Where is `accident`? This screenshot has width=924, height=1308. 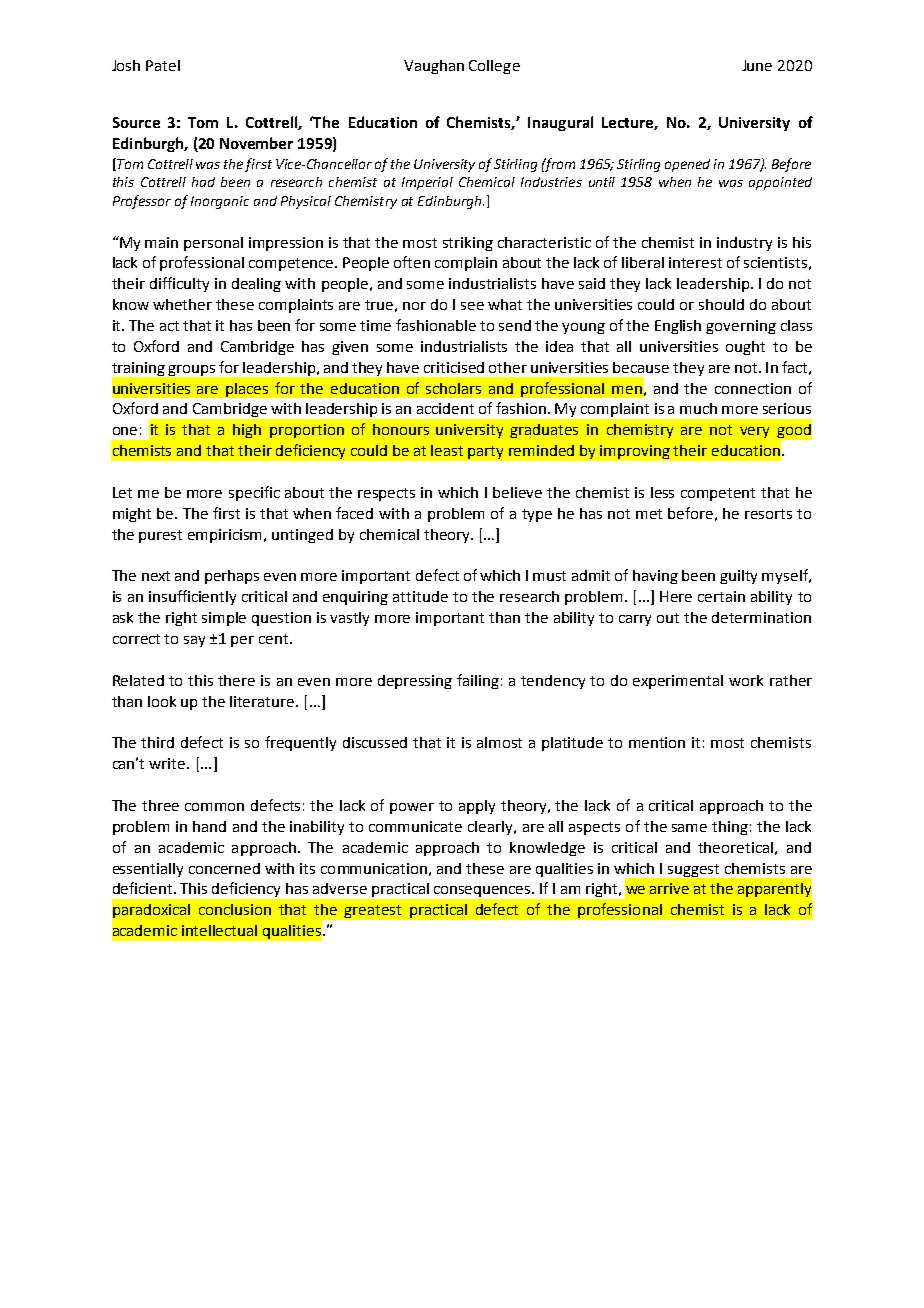
accident is located at coordinates (445, 408).
